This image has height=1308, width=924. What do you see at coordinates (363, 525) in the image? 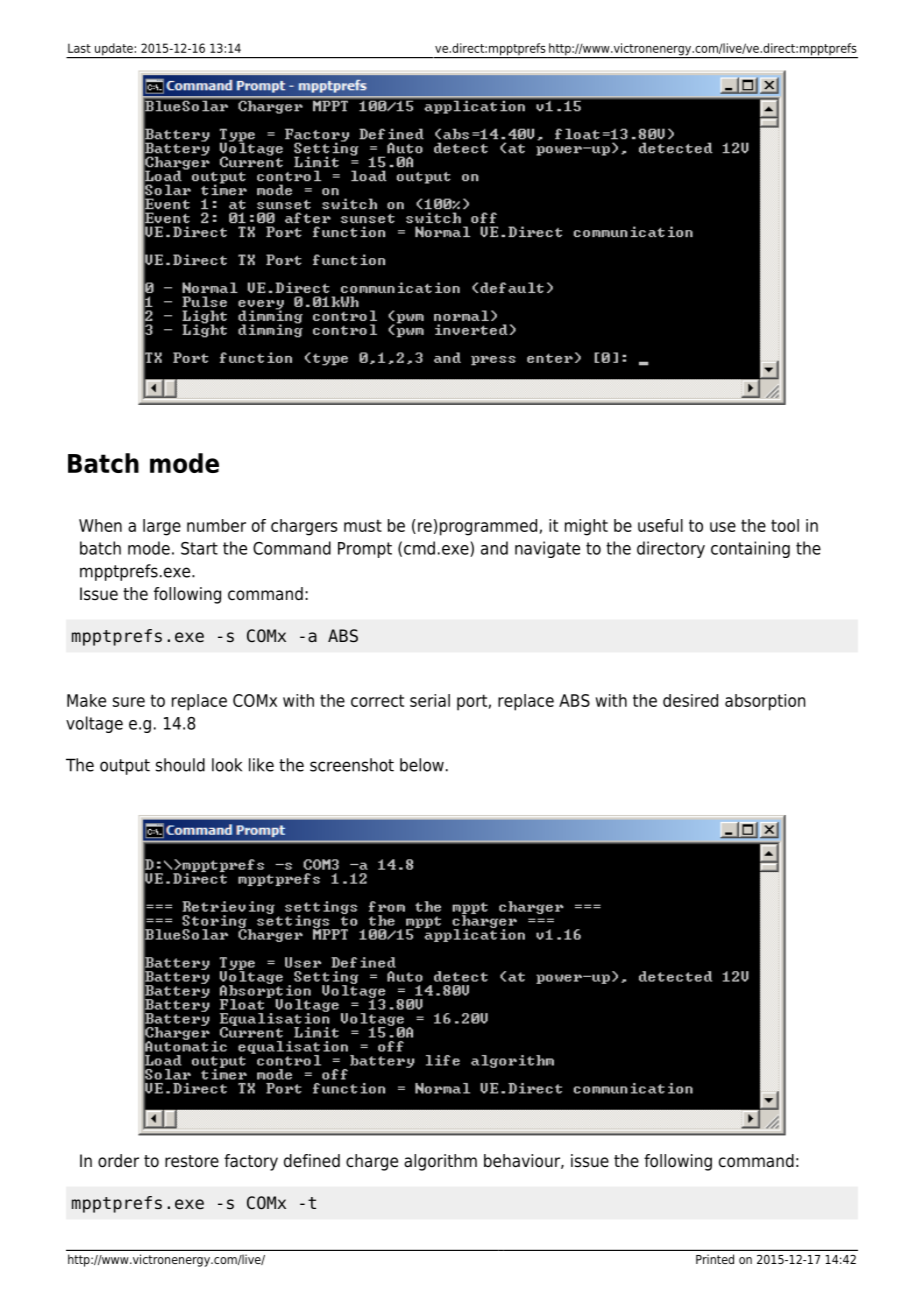
I see `must` at bounding box center [363, 525].
